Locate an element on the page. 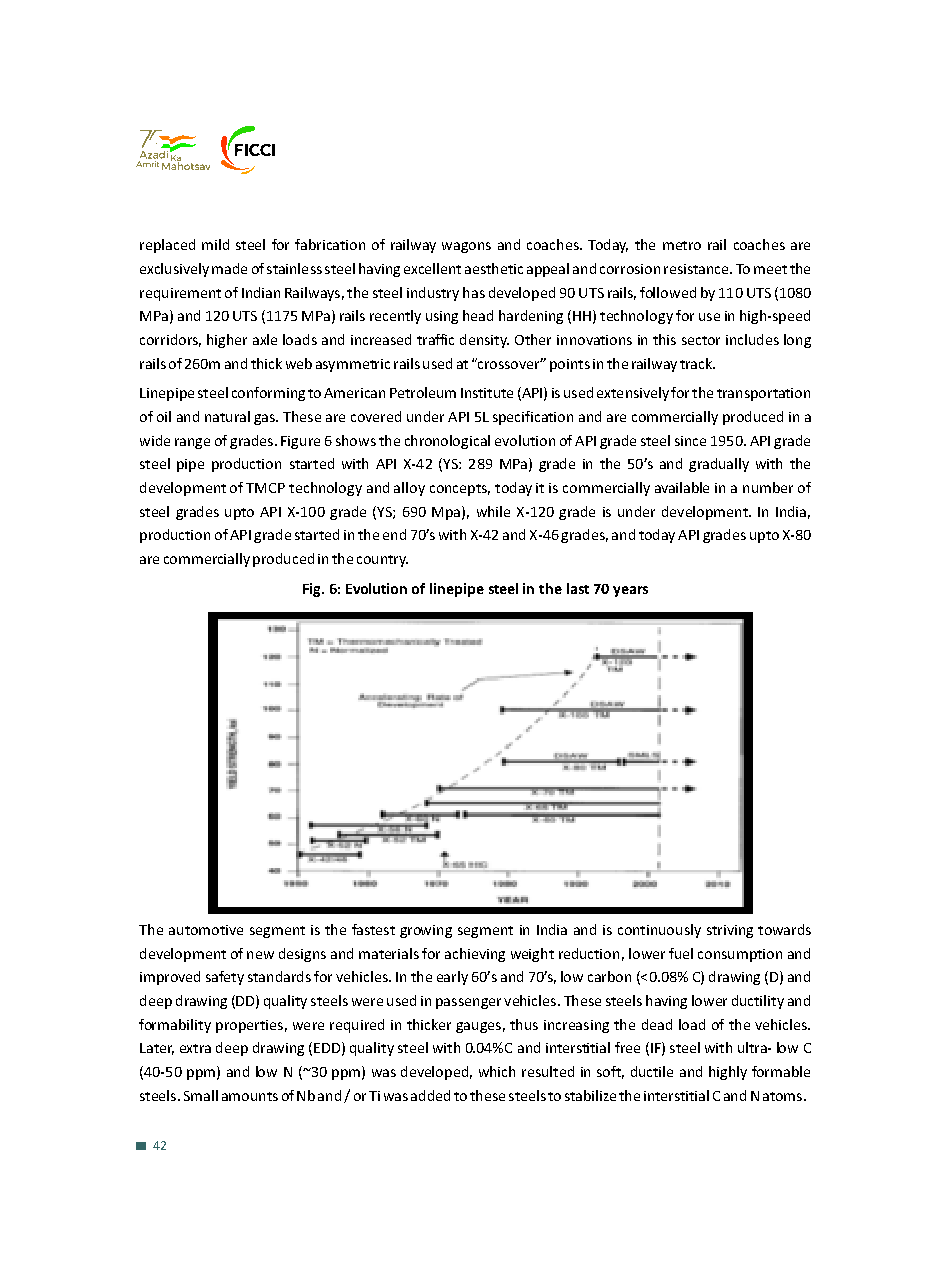 Image resolution: width=952 pixels, height=1270 pixels. resistance is located at coordinates (697, 269).
